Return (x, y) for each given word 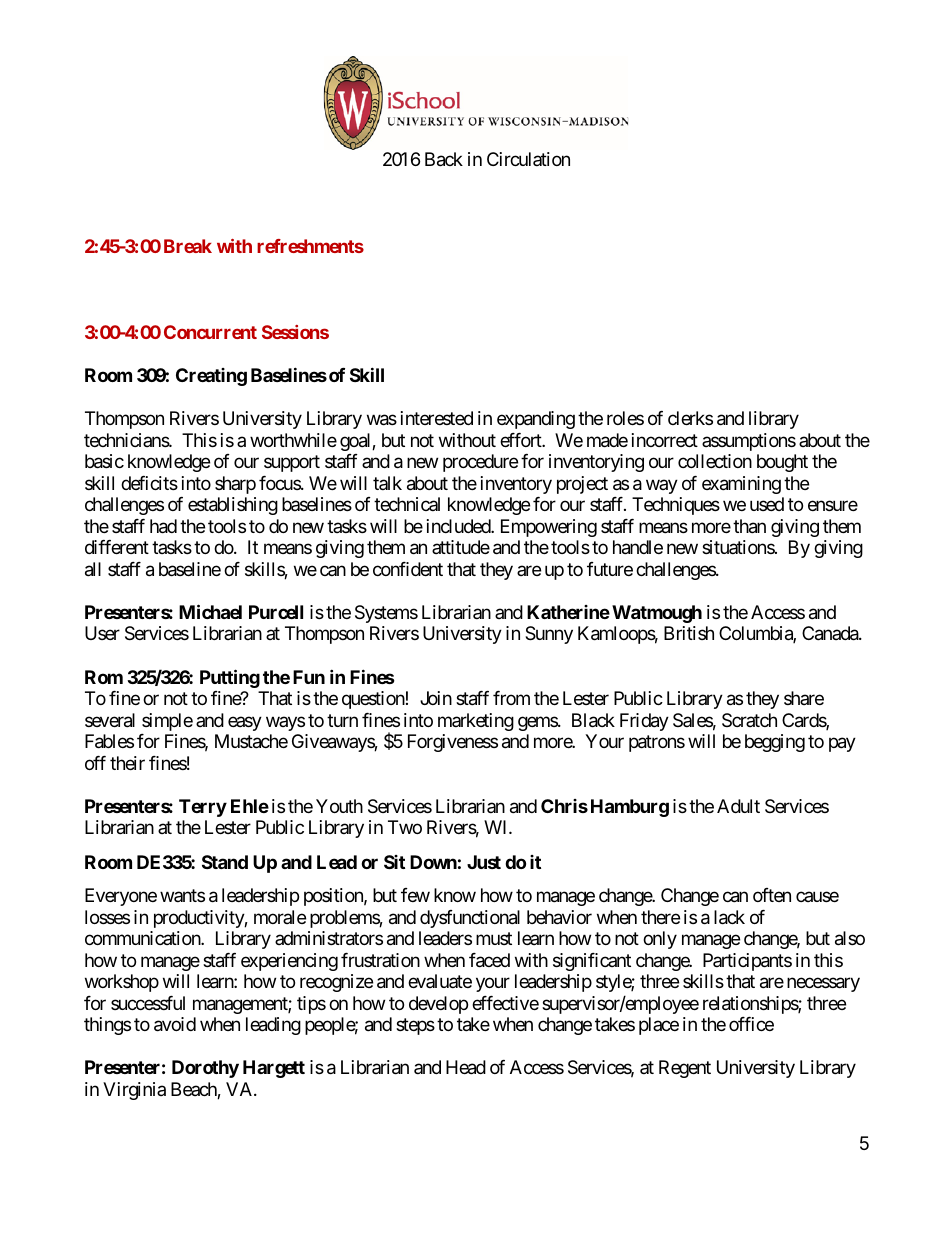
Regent (685, 1069)
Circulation (528, 159)
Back (444, 159)
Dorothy (205, 1069)
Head (466, 1067)
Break (188, 246)
